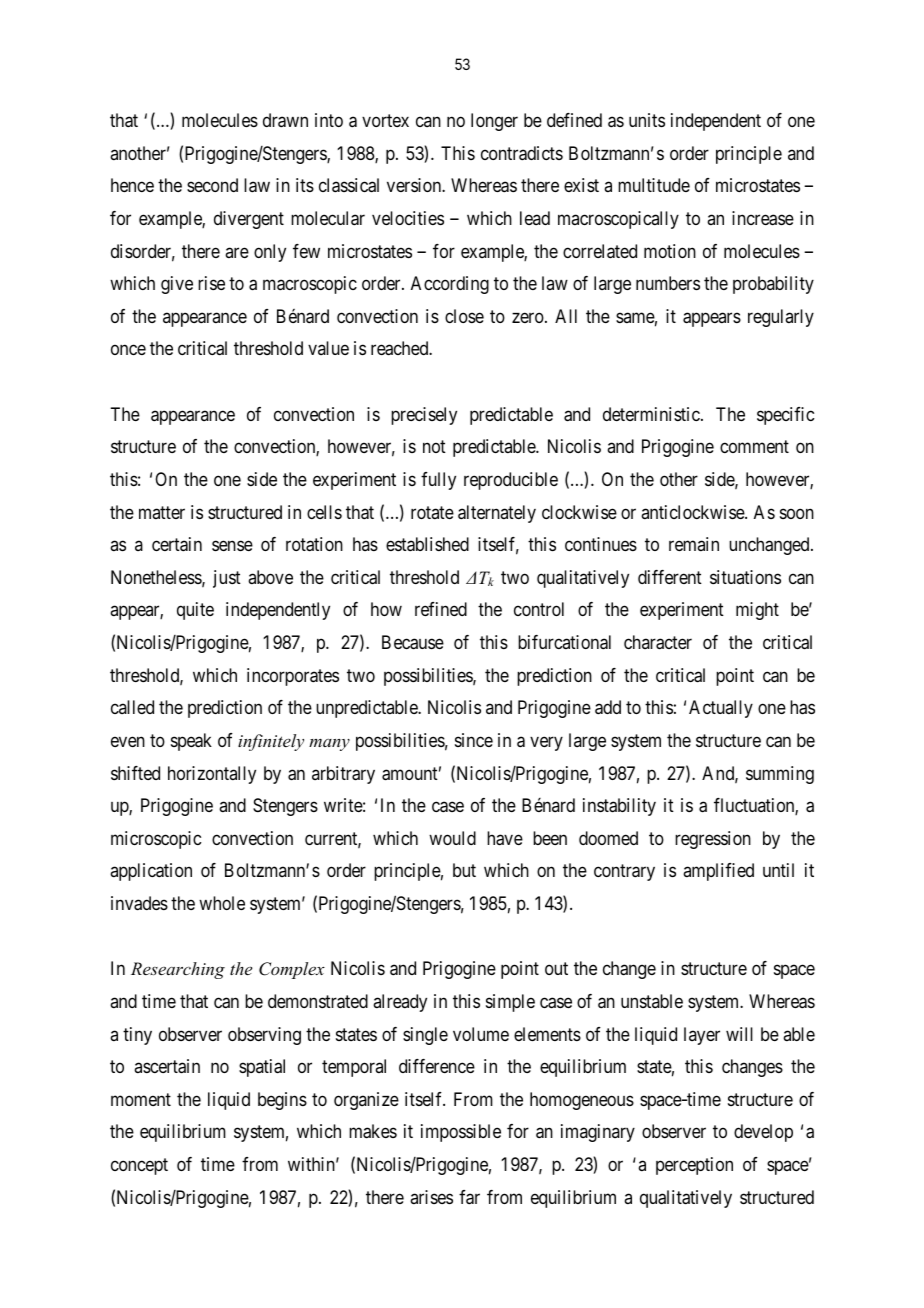  Describe the element at coordinates (282, 1101) in the screenshot. I see `begins` at that location.
